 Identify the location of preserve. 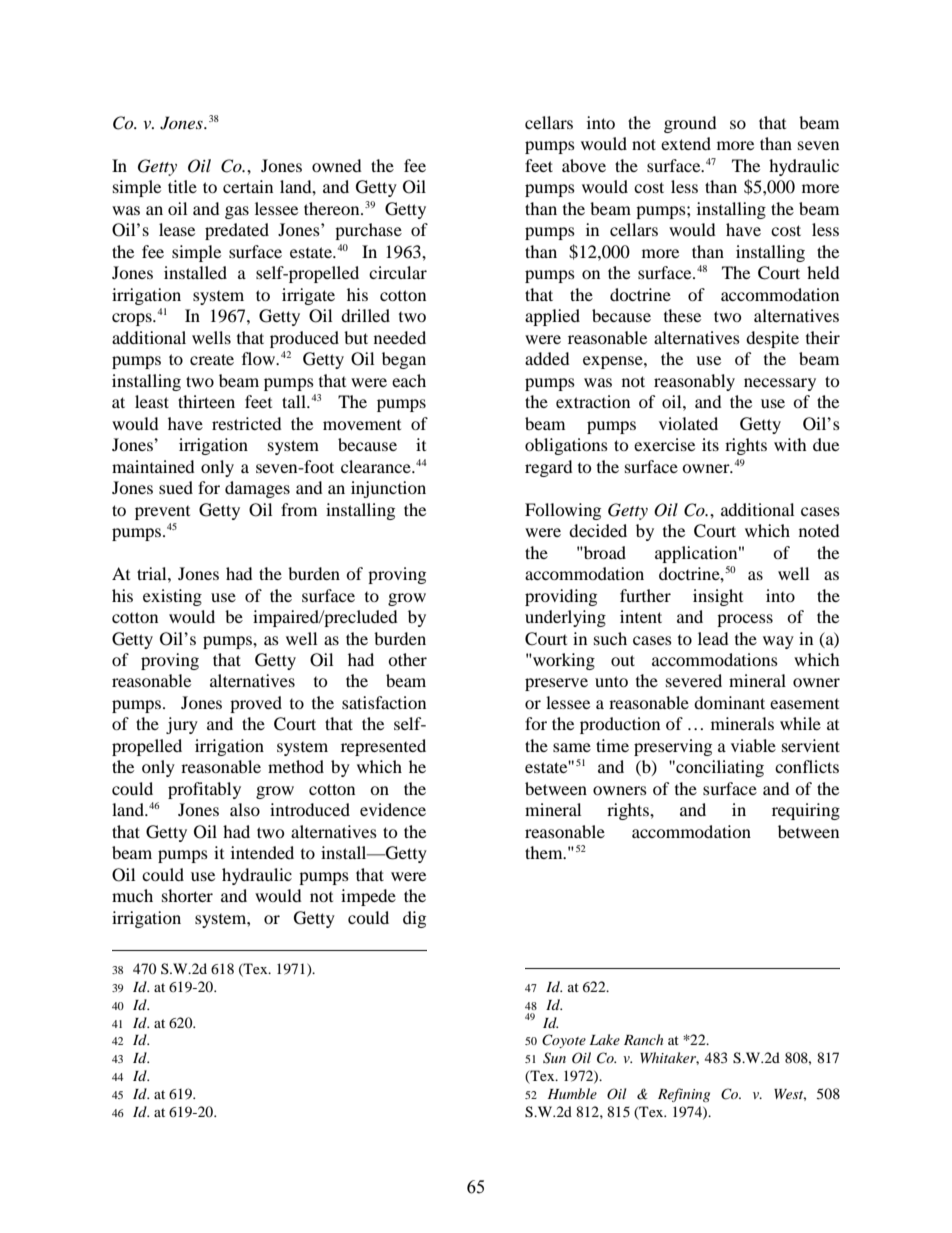
(556, 684).
